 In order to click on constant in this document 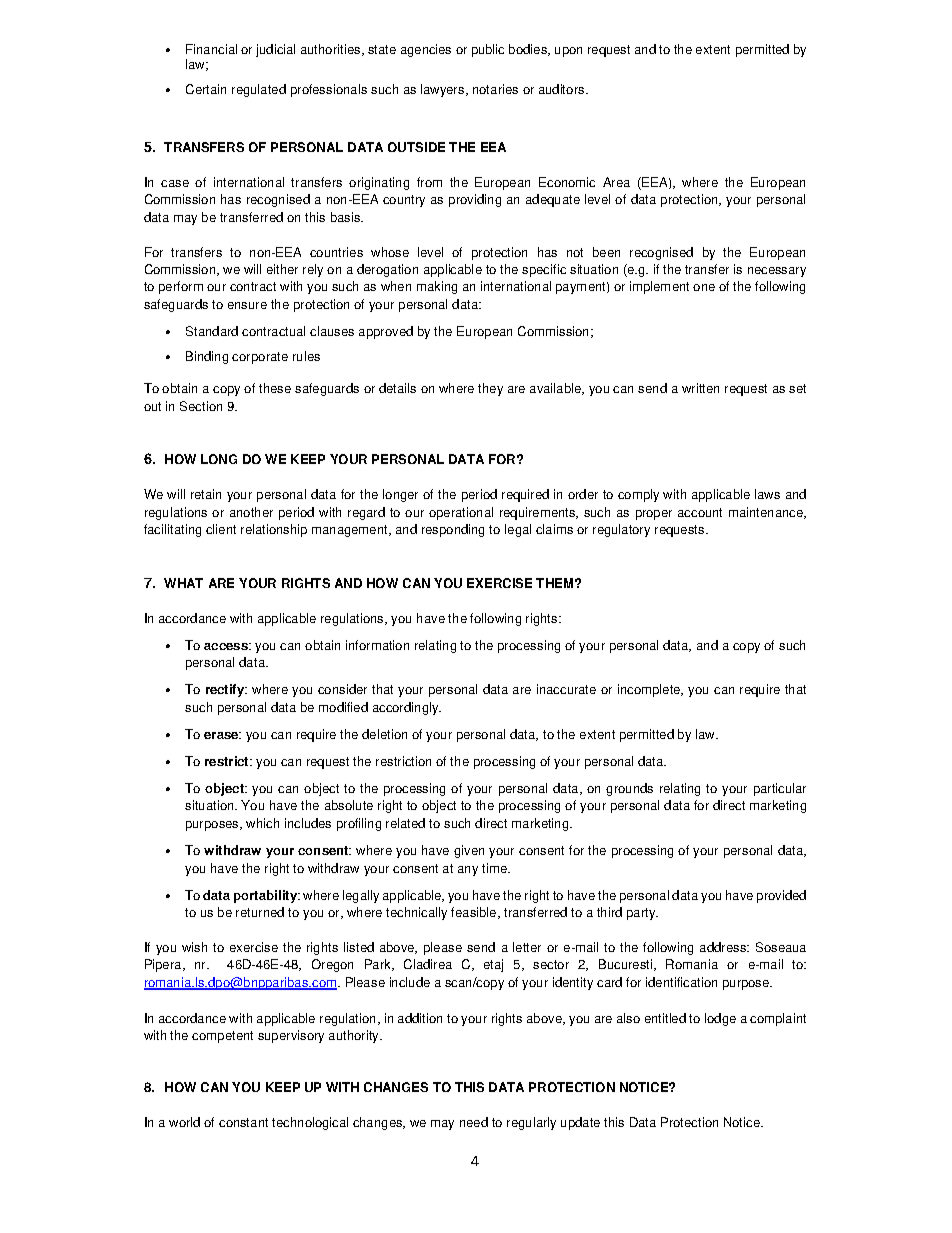, I will do `click(243, 1122)`.
